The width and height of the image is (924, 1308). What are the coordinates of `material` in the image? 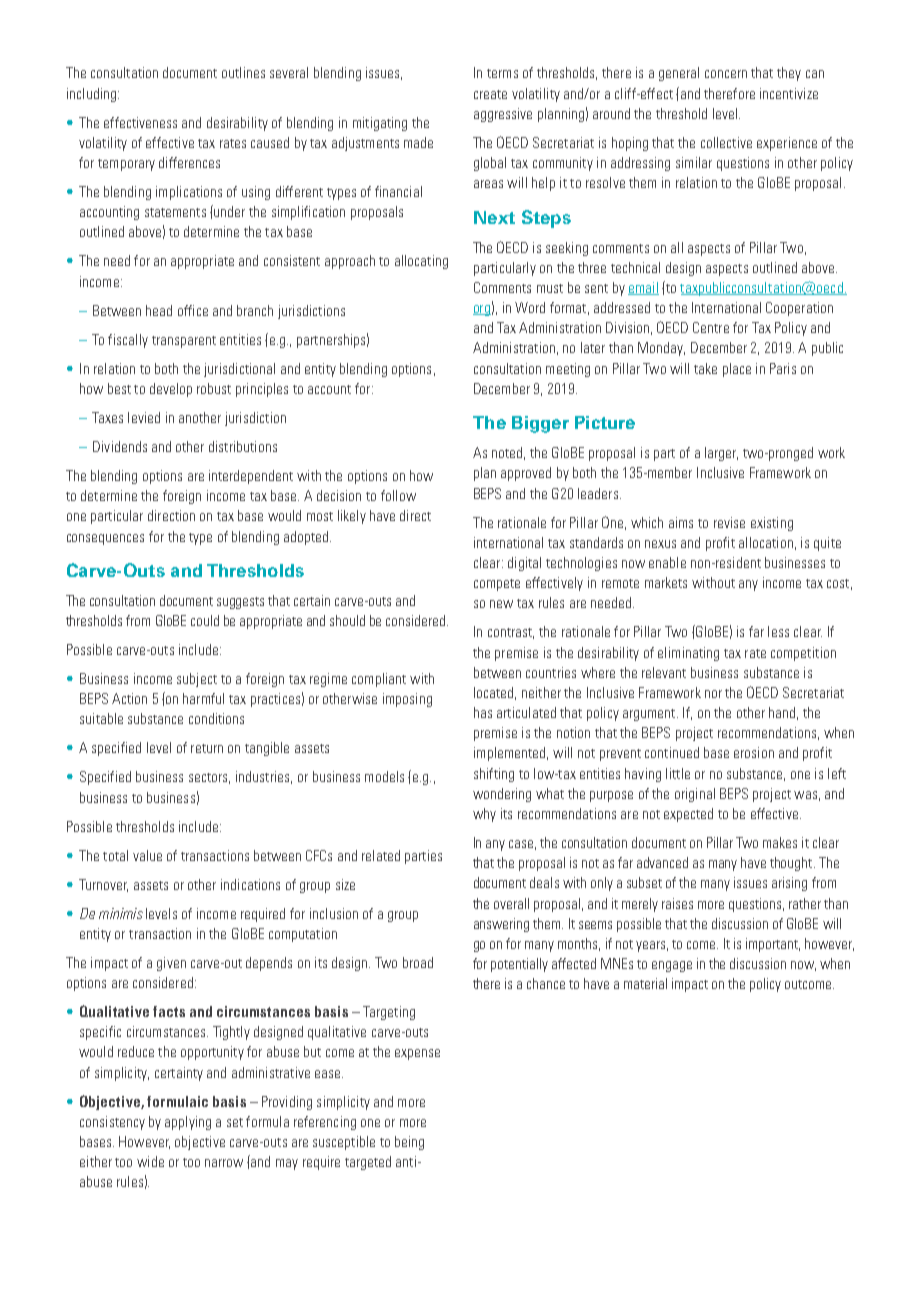 It's located at (645, 983).
